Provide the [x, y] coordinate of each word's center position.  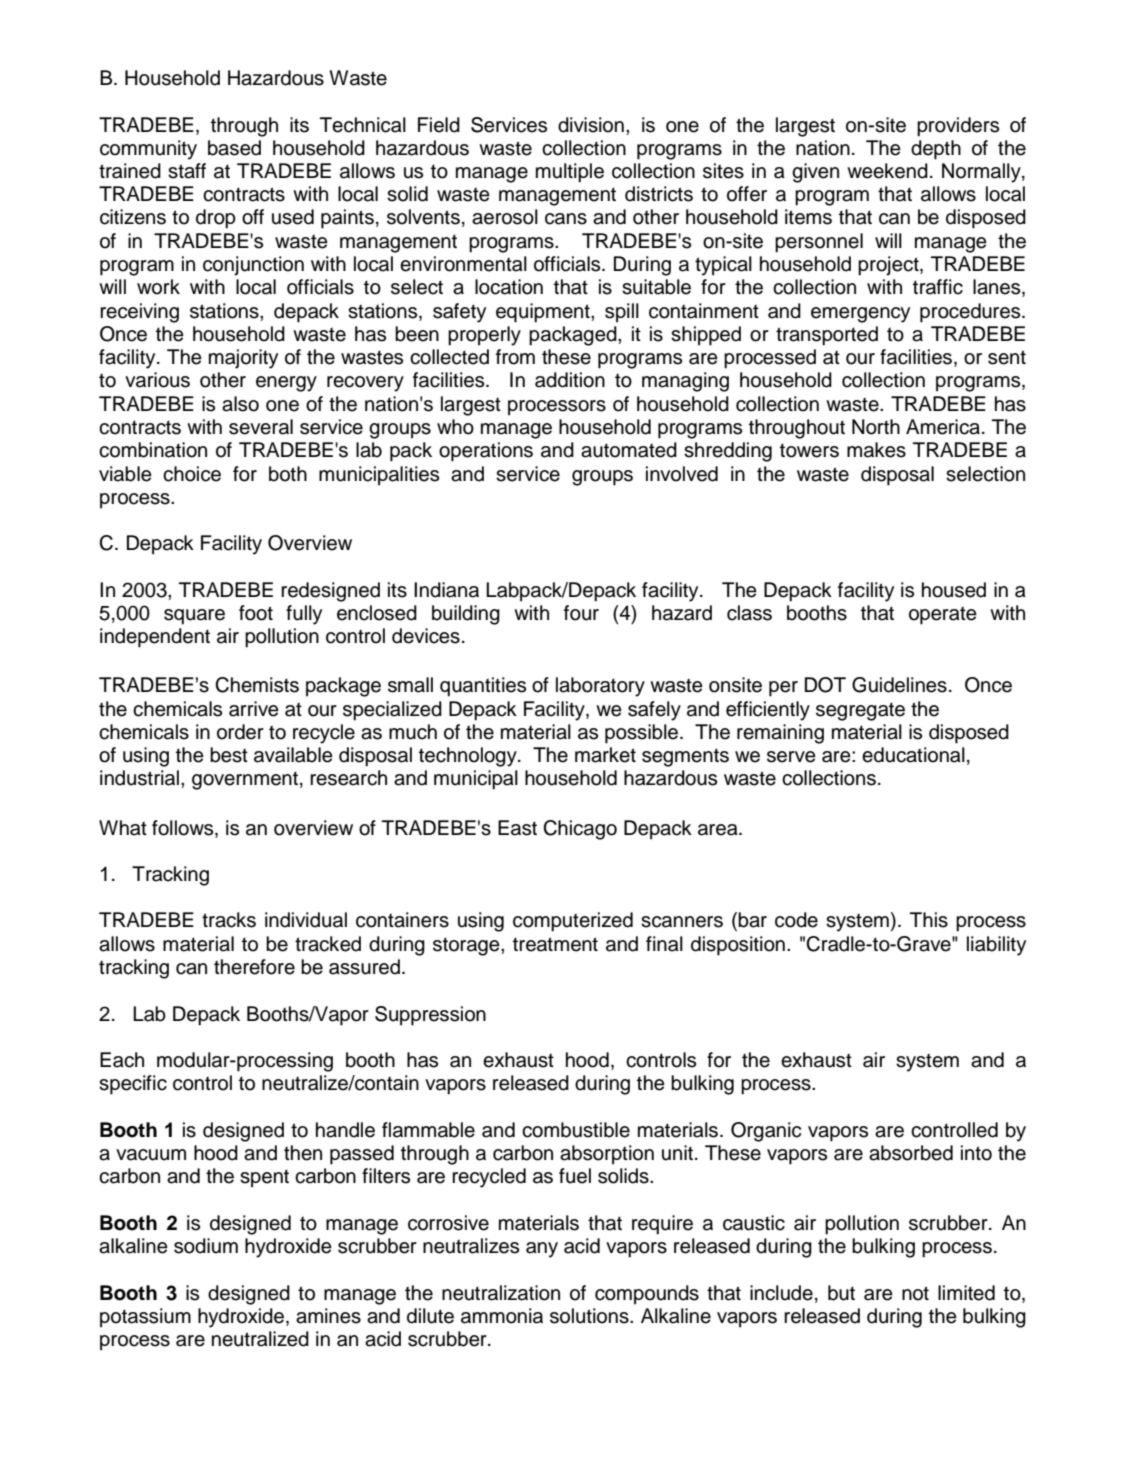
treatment [555, 944]
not [915, 1293]
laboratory [600, 687]
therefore [254, 967]
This [929, 920]
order [240, 732]
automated [629, 450]
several [261, 427]
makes [876, 450]
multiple [570, 173]
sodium [206, 1246]
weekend [887, 171]
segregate [860, 711]
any [542, 1250]
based [234, 148]
